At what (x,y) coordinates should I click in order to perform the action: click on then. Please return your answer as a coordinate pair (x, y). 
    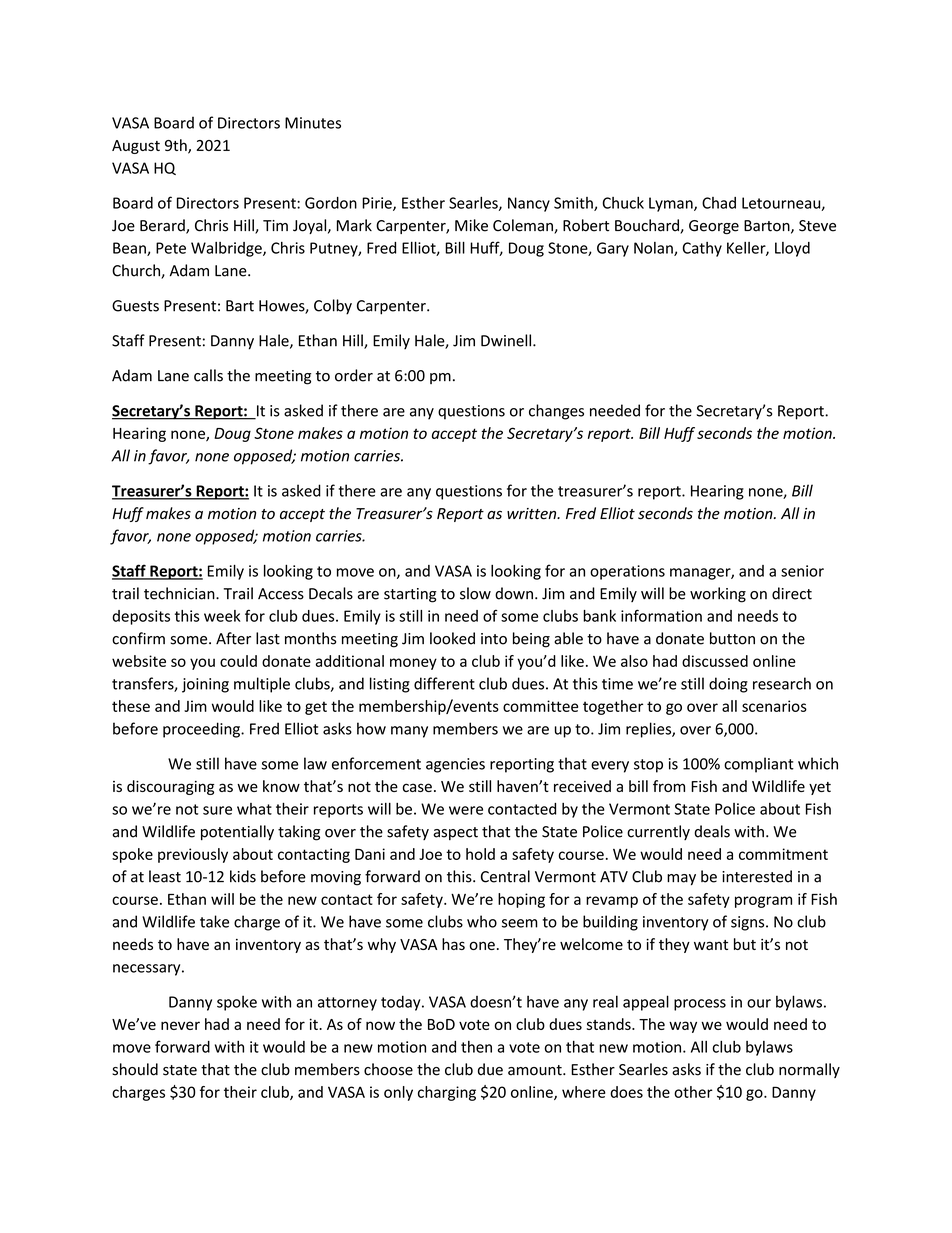
    Looking at the image, I should click on (476, 1047).
